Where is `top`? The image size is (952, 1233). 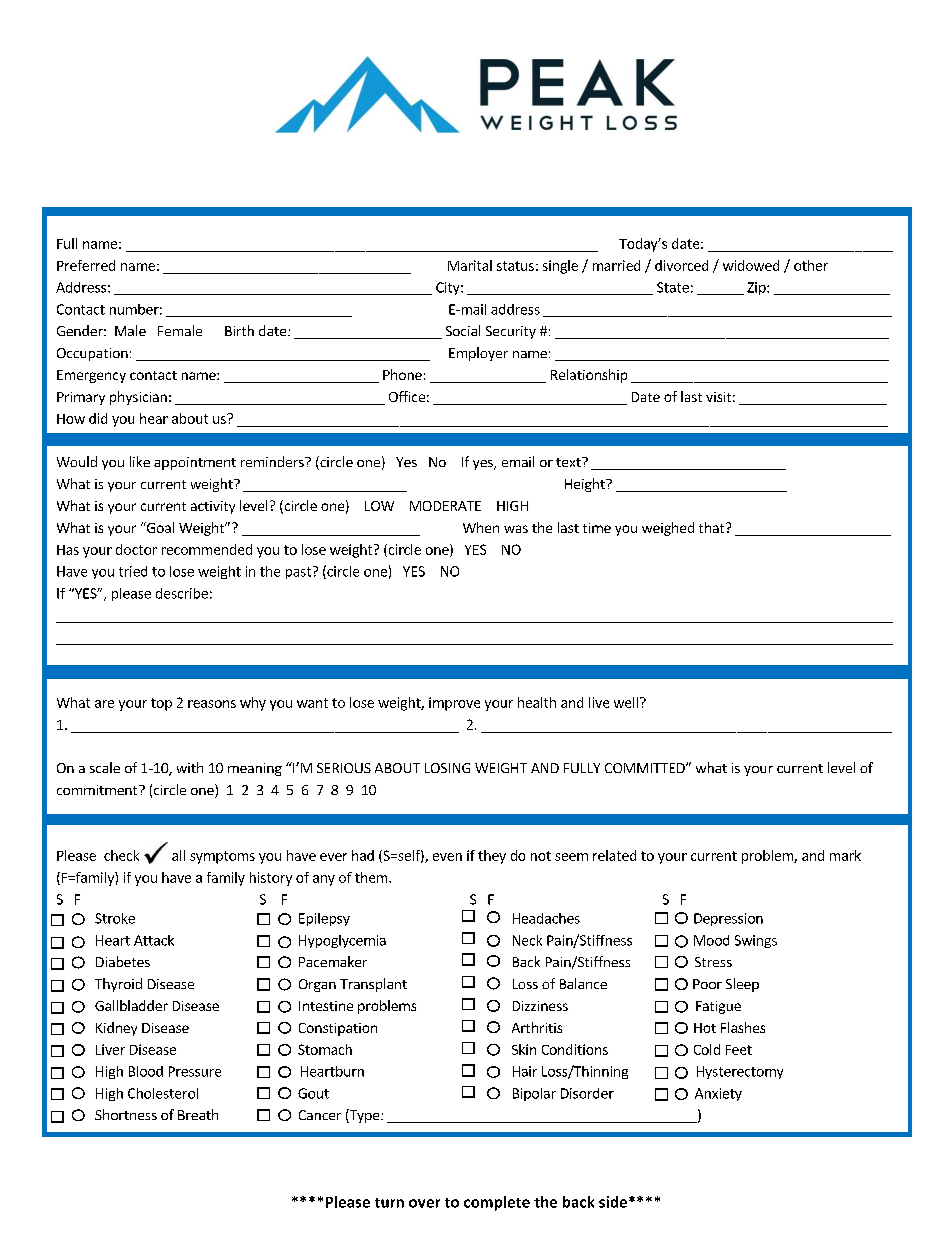
top is located at coordinates (161, 704).
